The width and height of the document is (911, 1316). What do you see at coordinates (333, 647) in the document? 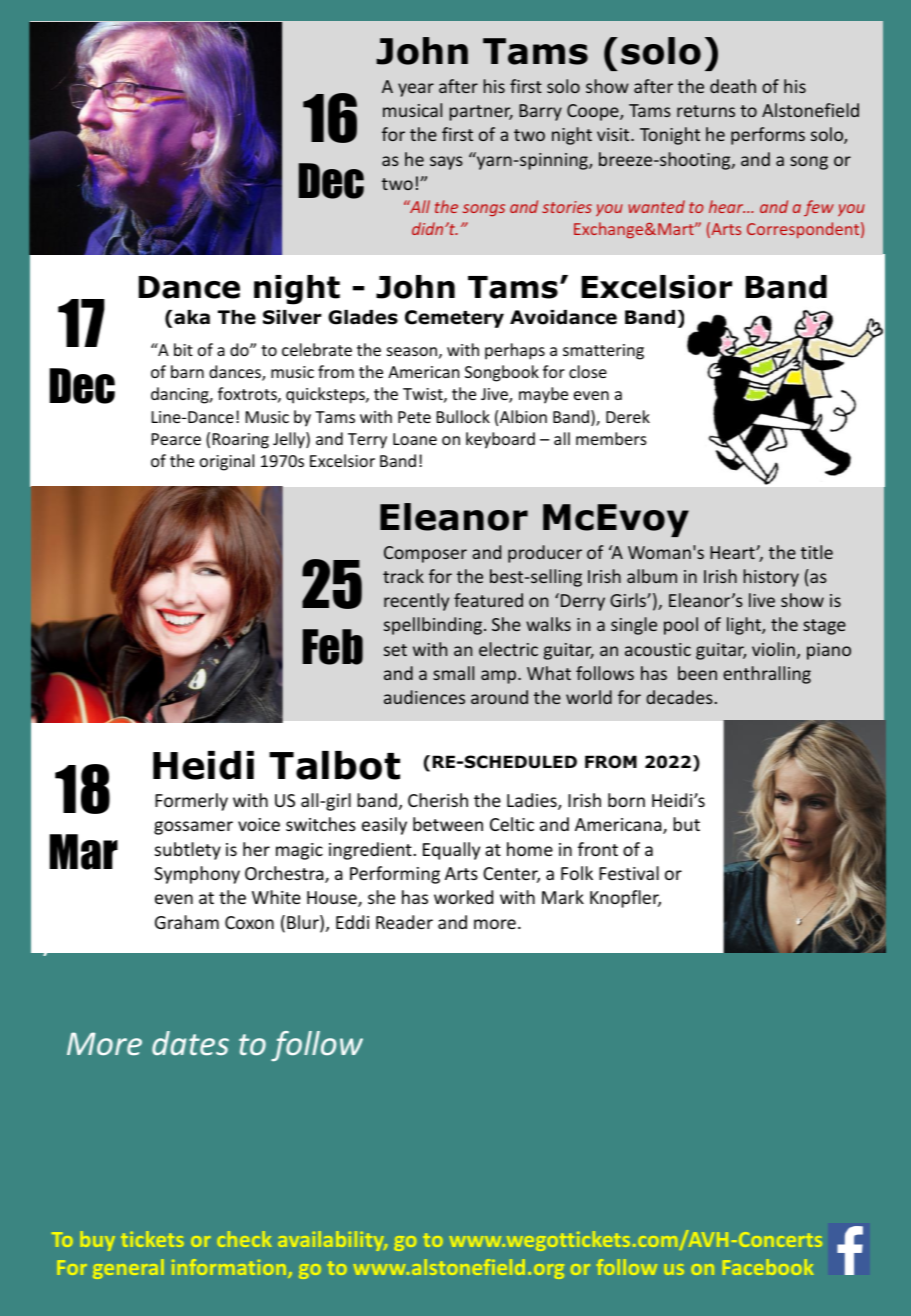
I see `Feb` at bounding box center [333, 647].
